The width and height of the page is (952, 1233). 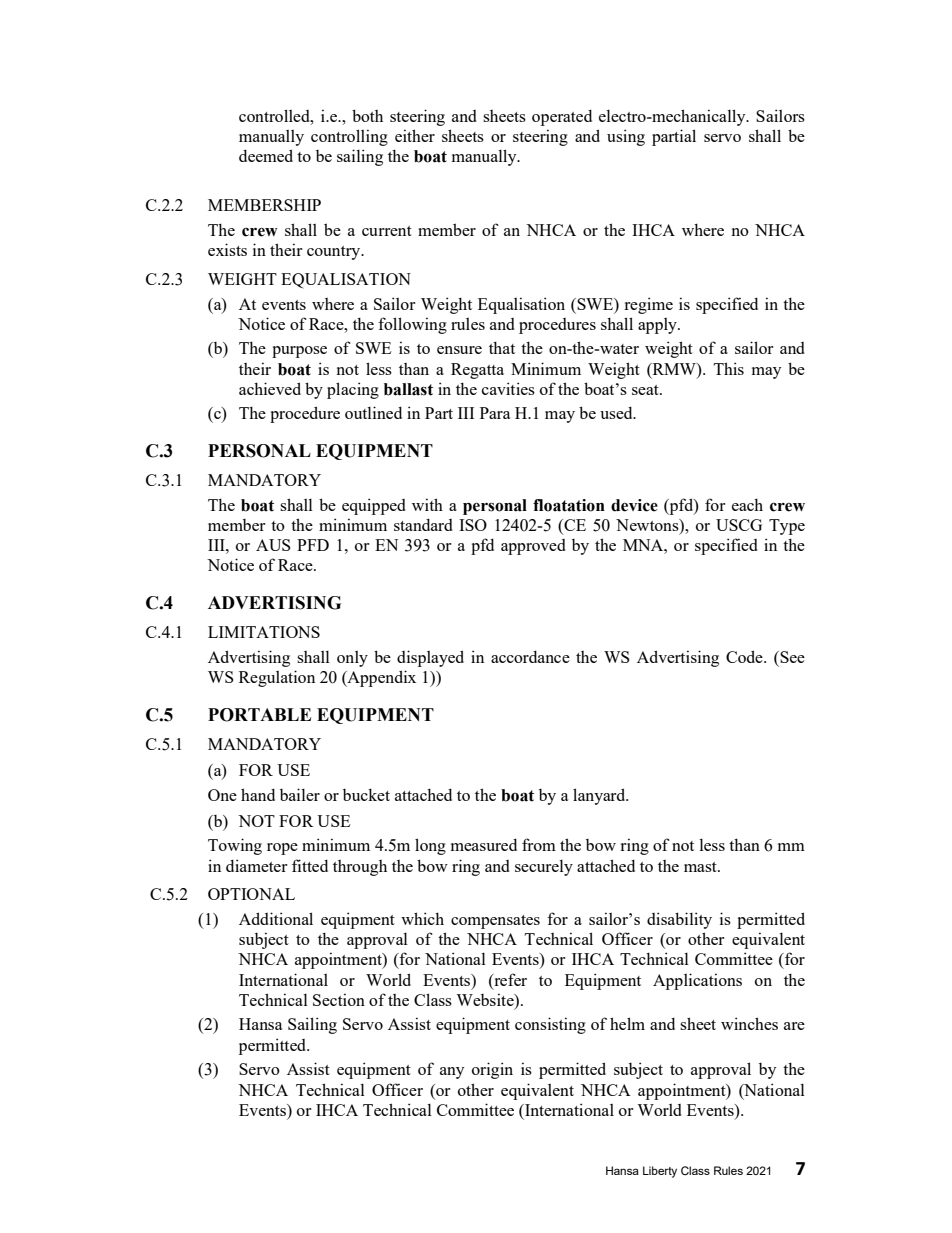 I want to click on AUS, so click(x=273, y=545).
